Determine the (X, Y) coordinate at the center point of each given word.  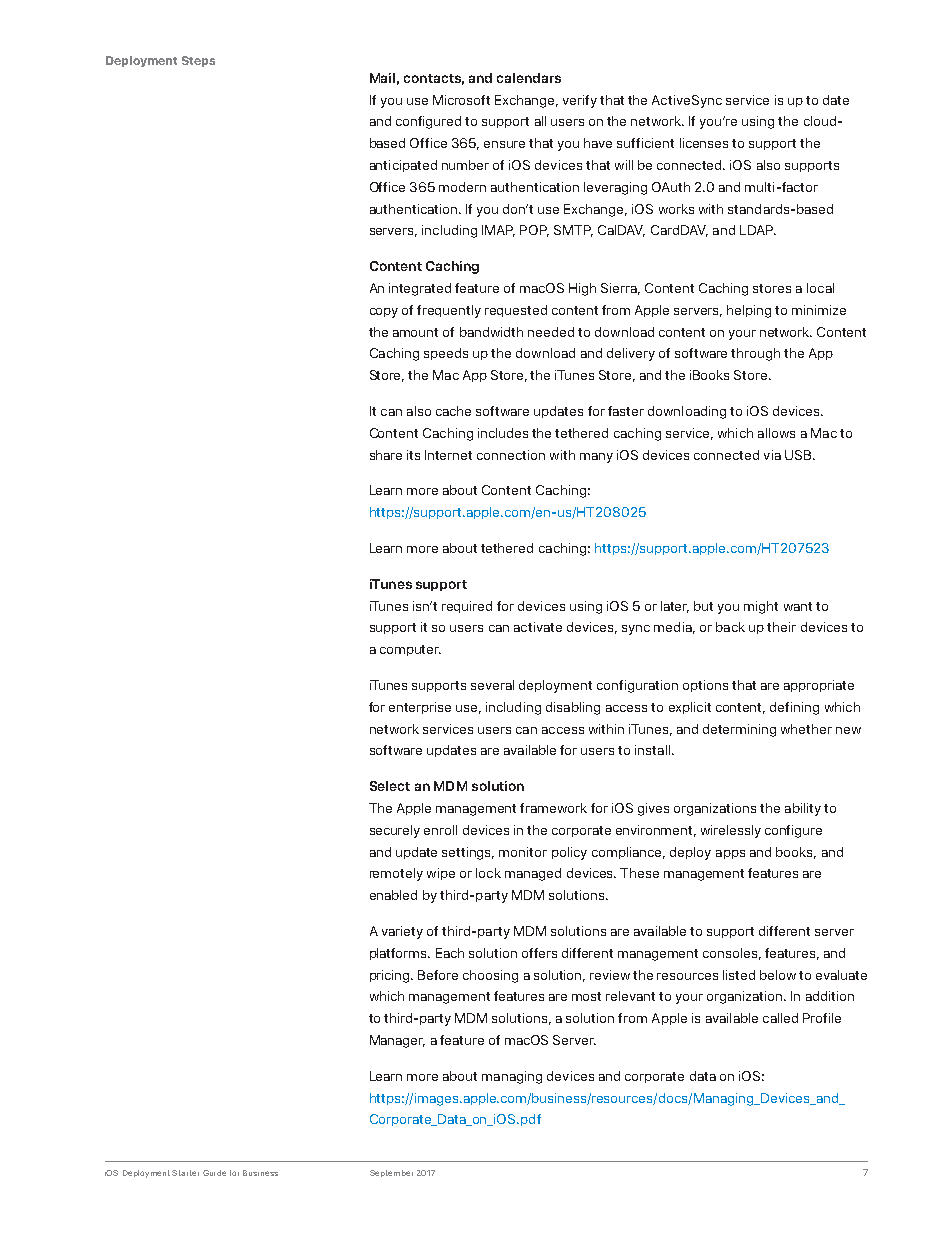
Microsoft (461, 100)
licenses (704, 143)
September (391, 1173)
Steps (198, 61)
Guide (214, 1173)
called (780, 1018)
